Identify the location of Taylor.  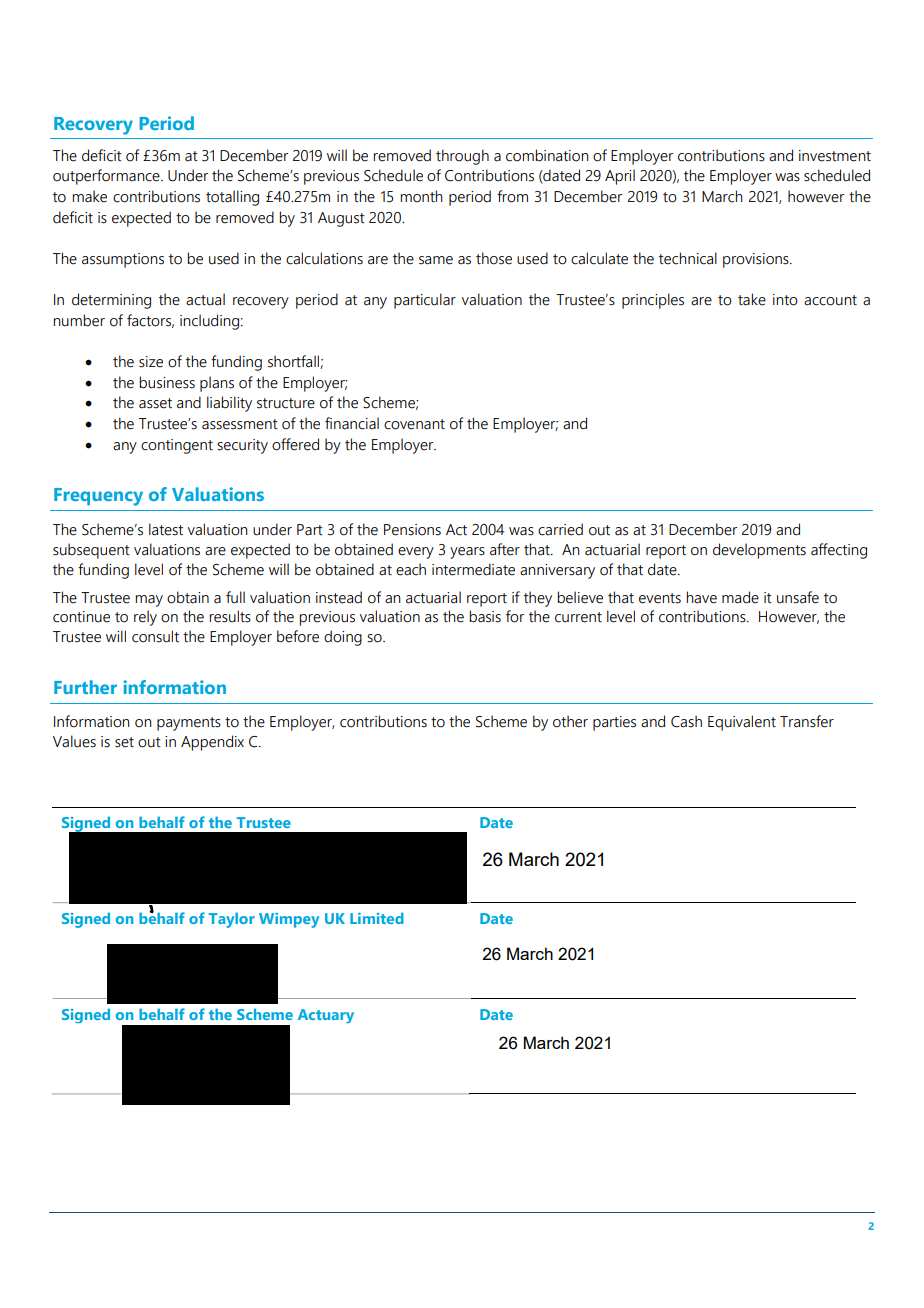
(232, 920).
